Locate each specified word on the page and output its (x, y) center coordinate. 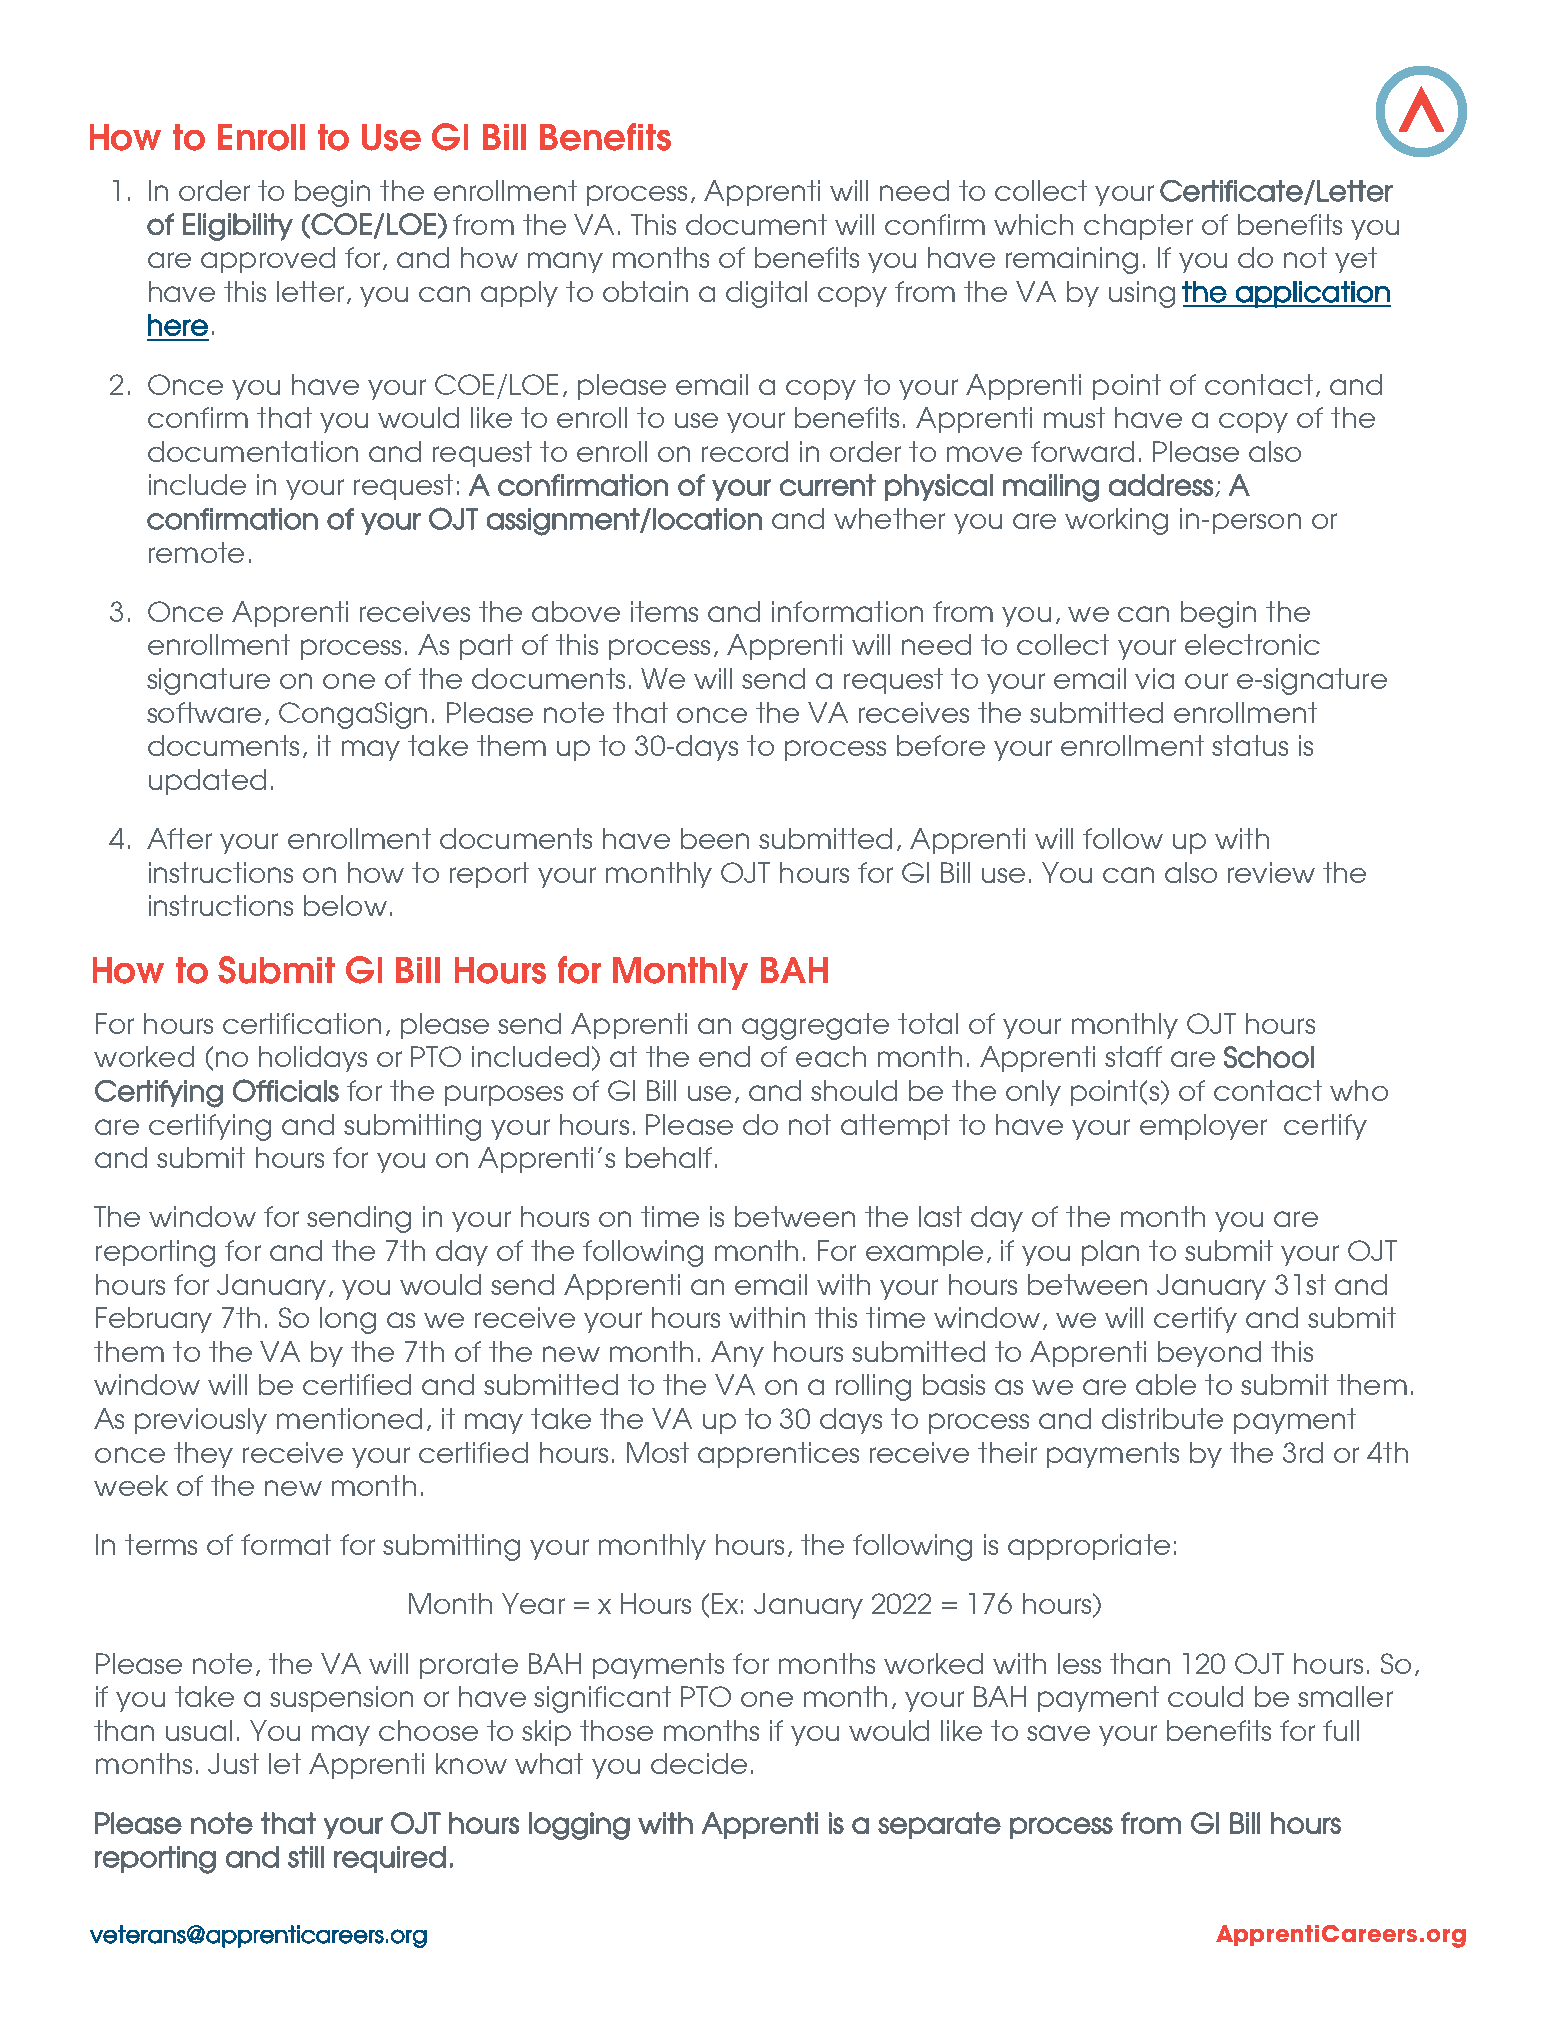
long (348, 1320)
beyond (1209, 1354)
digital (766, 294)
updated (207, 782)
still (306, 1857)
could (1205, 1696)
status (1250, 745)
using (1142, 294)
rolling (873, 1387)
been (715, 838)
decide (699, 1763)
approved (268, 260)
